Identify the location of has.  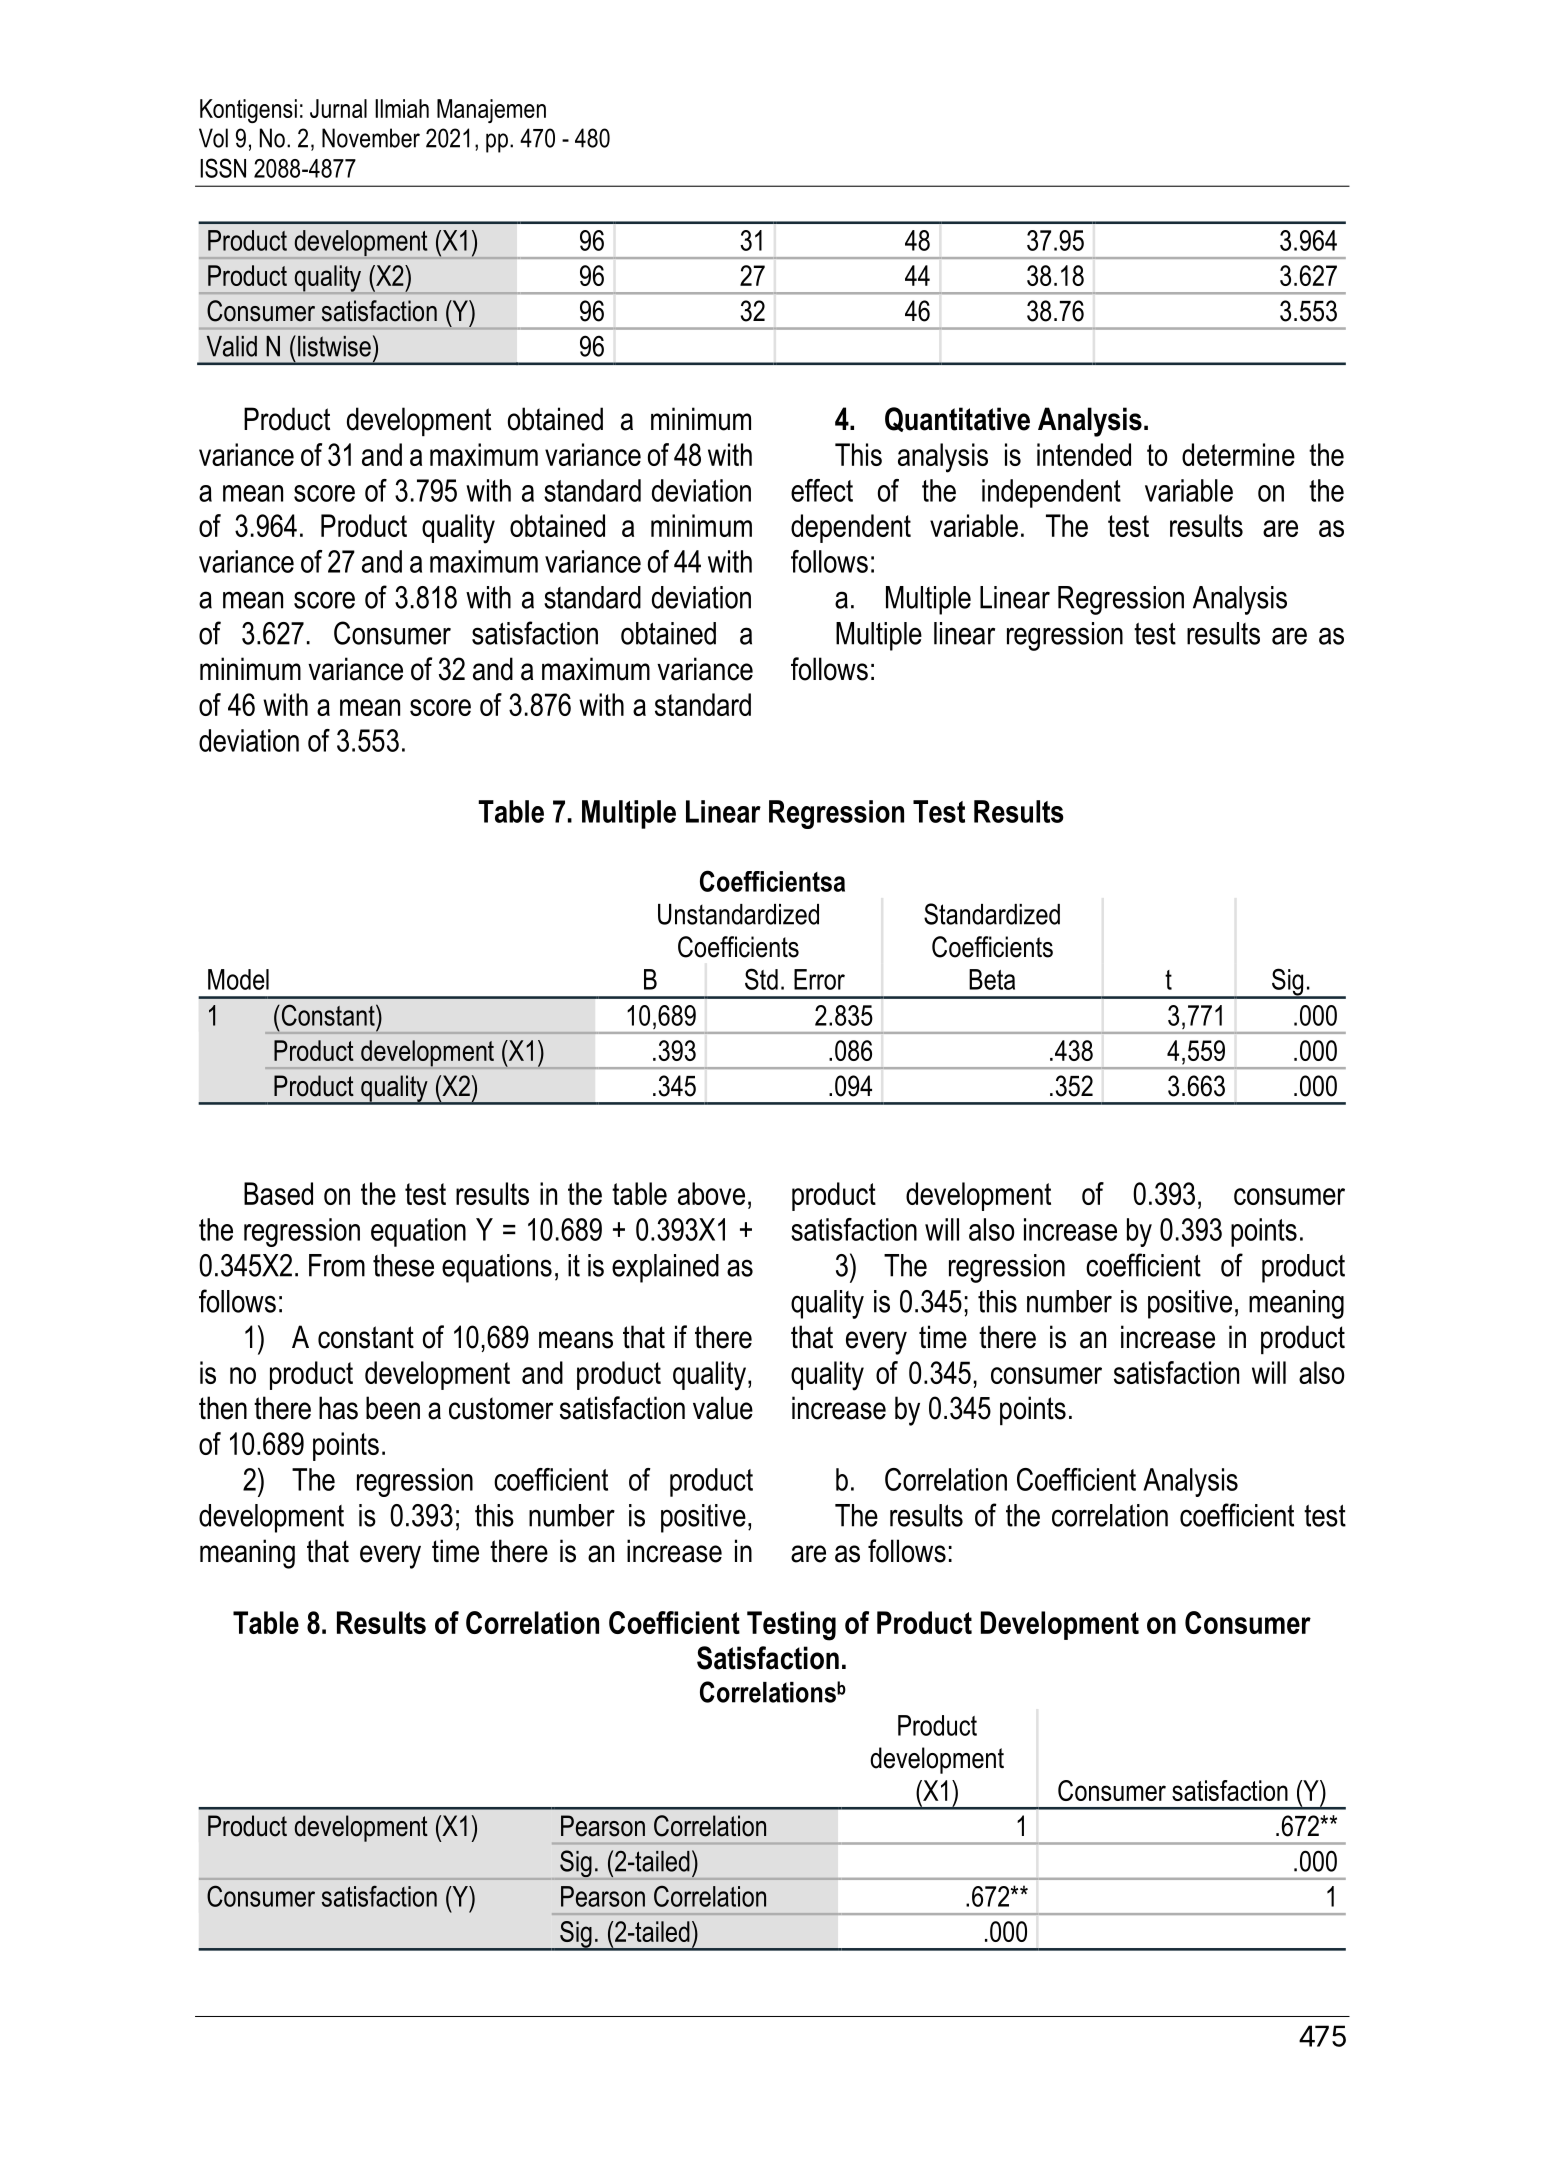
(338, 1408).
